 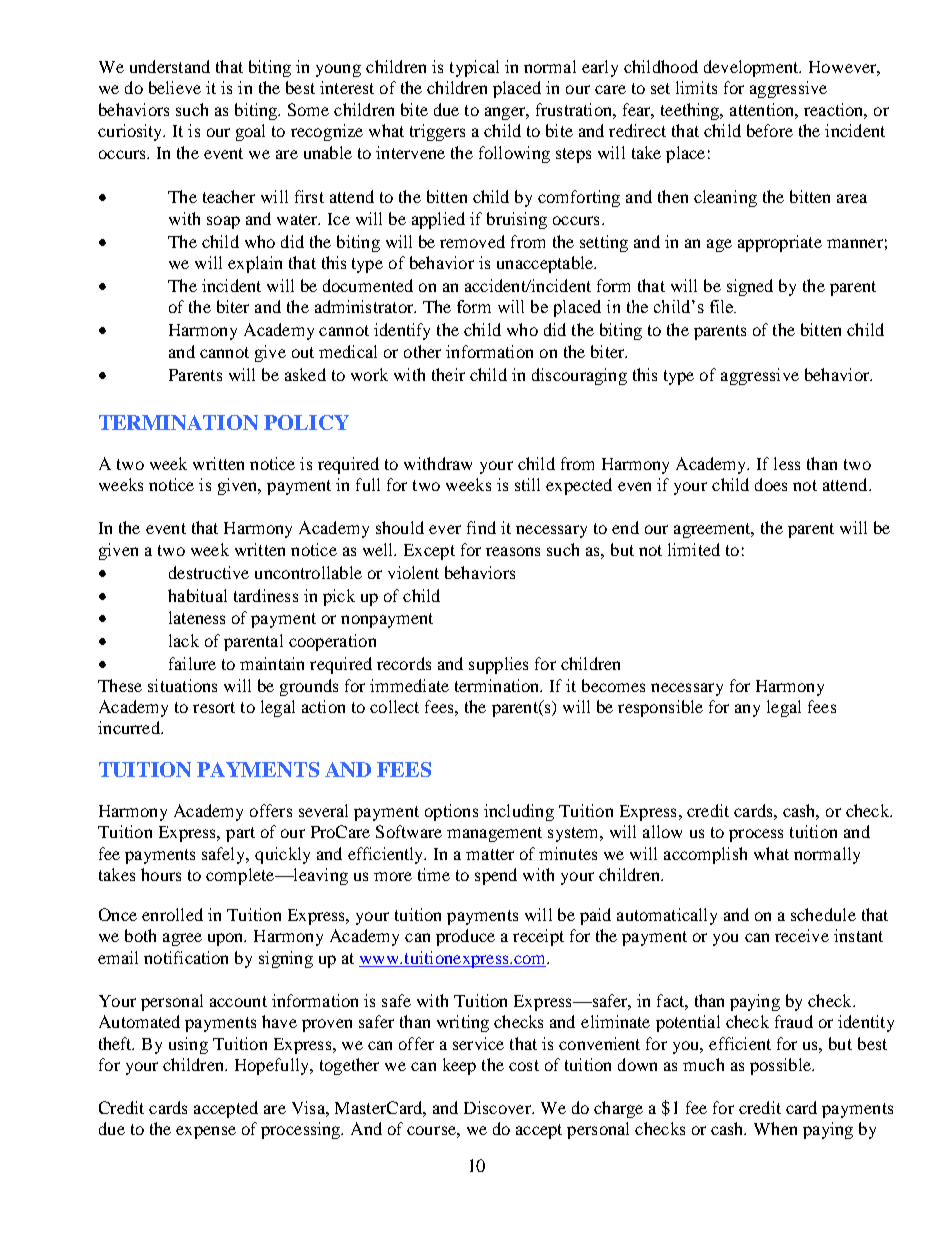 What do you see at coordinates (214, 707) in the screenshot?
I see `resort` at bounding box center [214, 707].
